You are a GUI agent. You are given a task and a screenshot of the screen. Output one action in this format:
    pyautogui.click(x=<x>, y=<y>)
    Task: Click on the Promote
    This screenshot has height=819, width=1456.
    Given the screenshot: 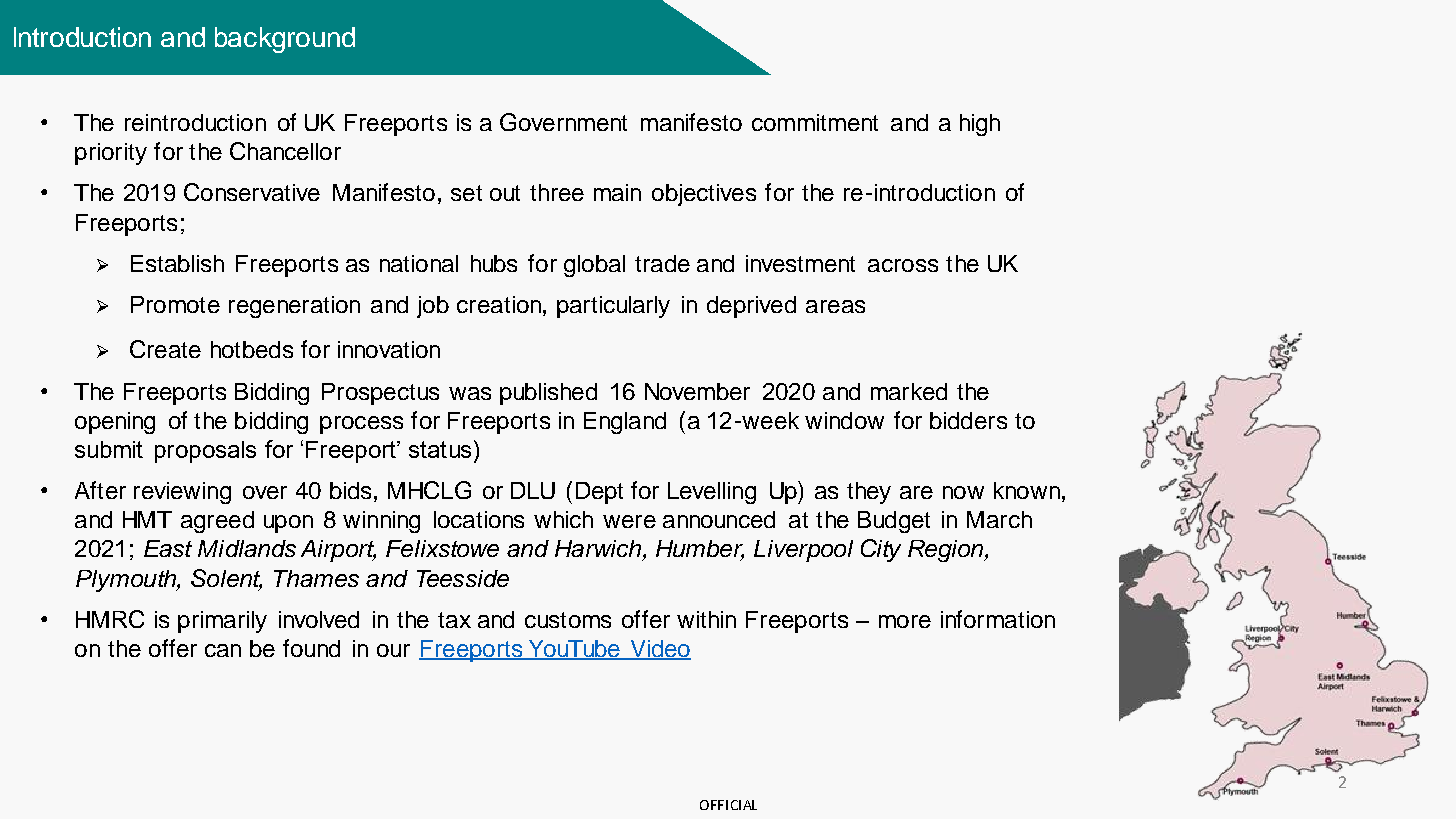 What is the action you would take?
    pyautogui.click(x=175, y=304)
